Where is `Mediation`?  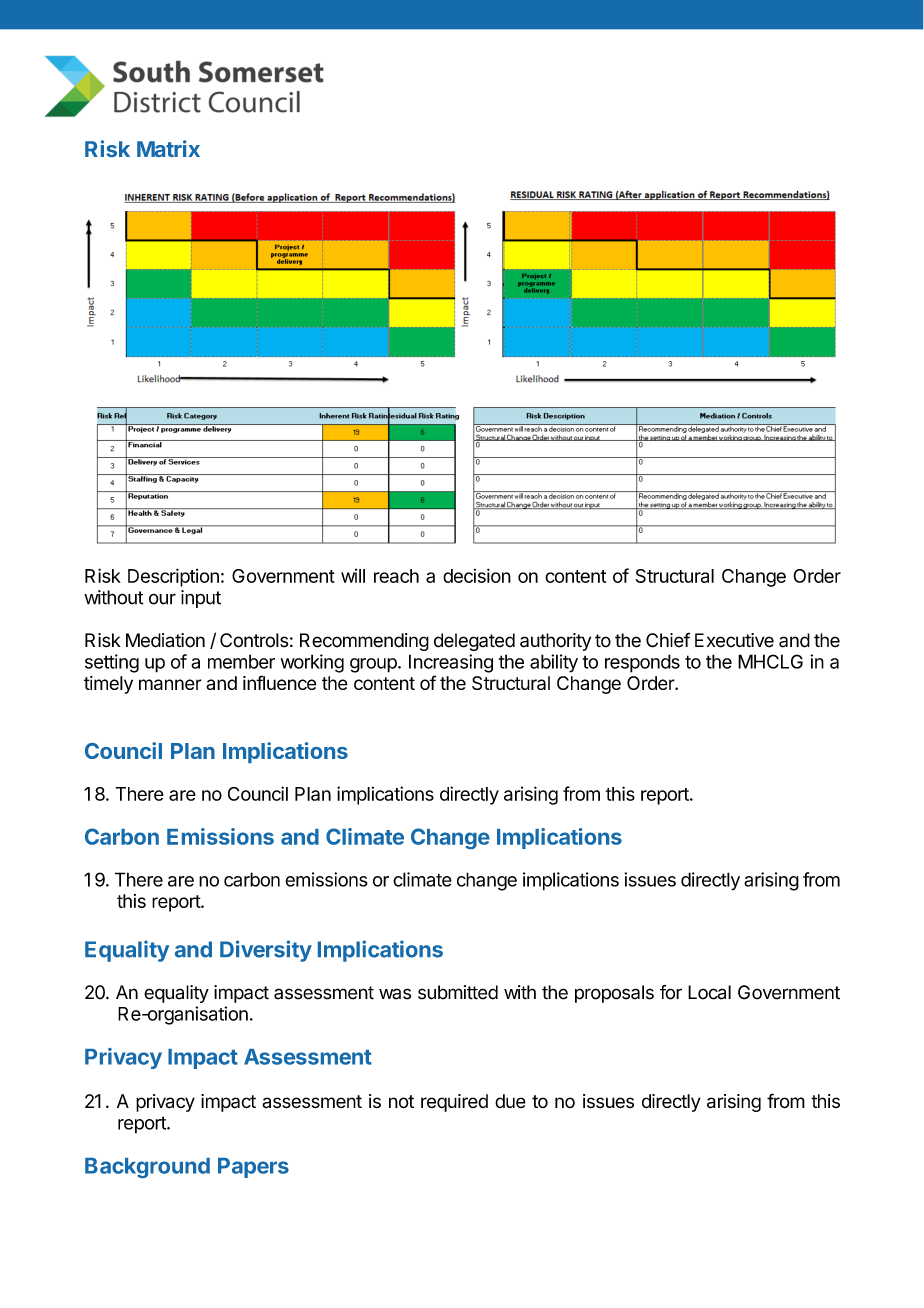 Mediation is located at coordinates (165, 640).
